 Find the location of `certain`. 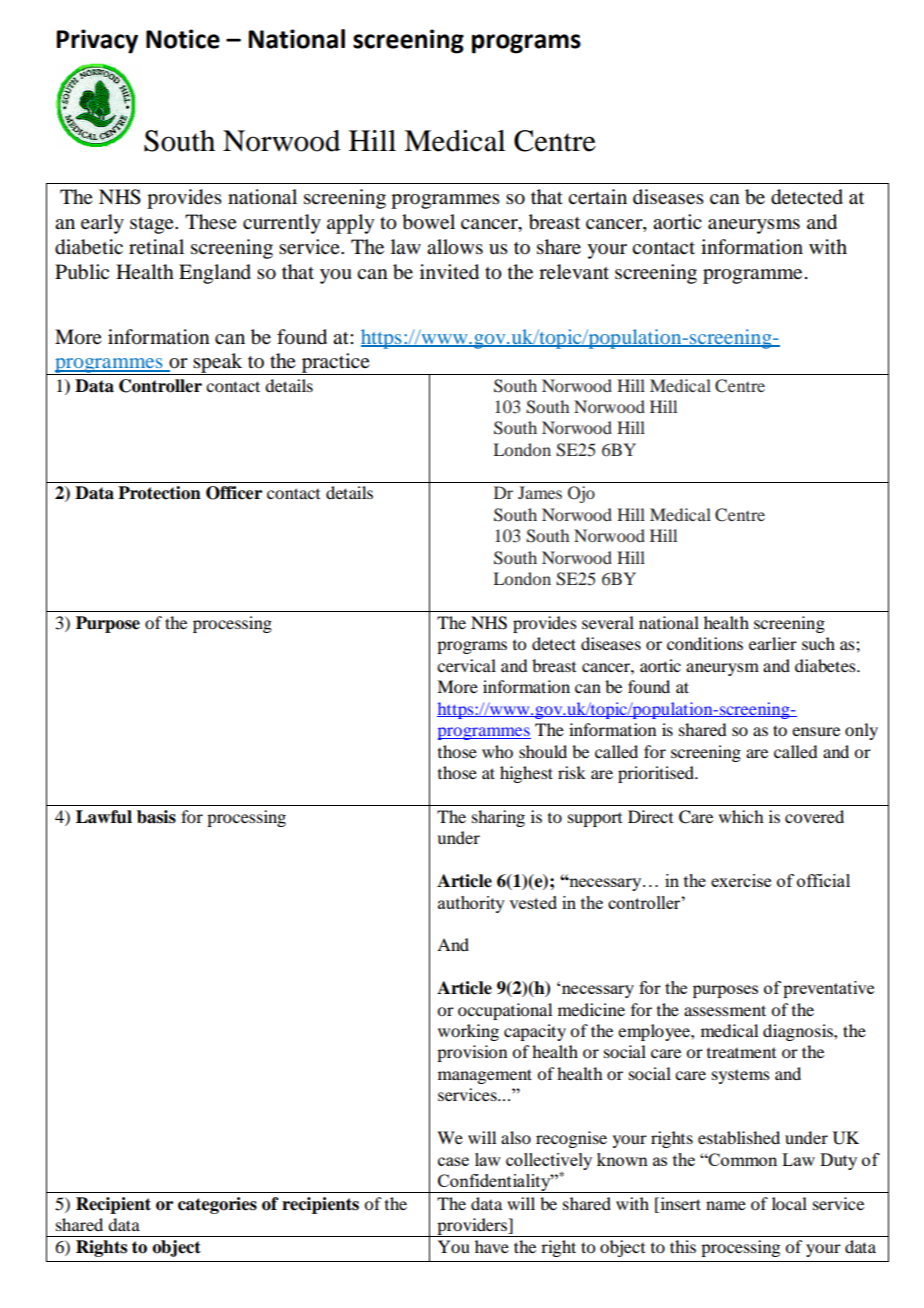

certain is located at coordinates (597, 197).
